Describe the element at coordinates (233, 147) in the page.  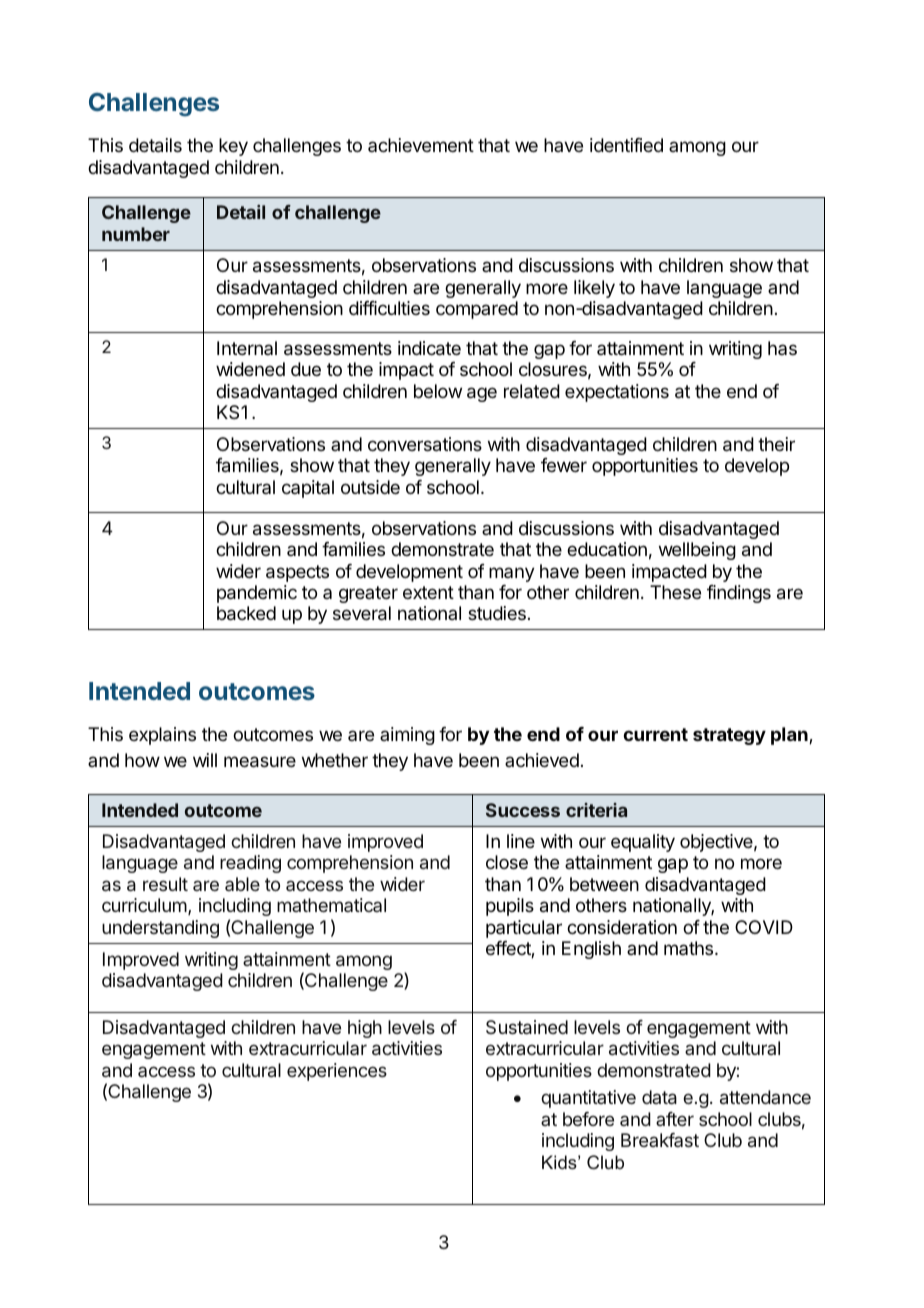
I see `key` at that location.
